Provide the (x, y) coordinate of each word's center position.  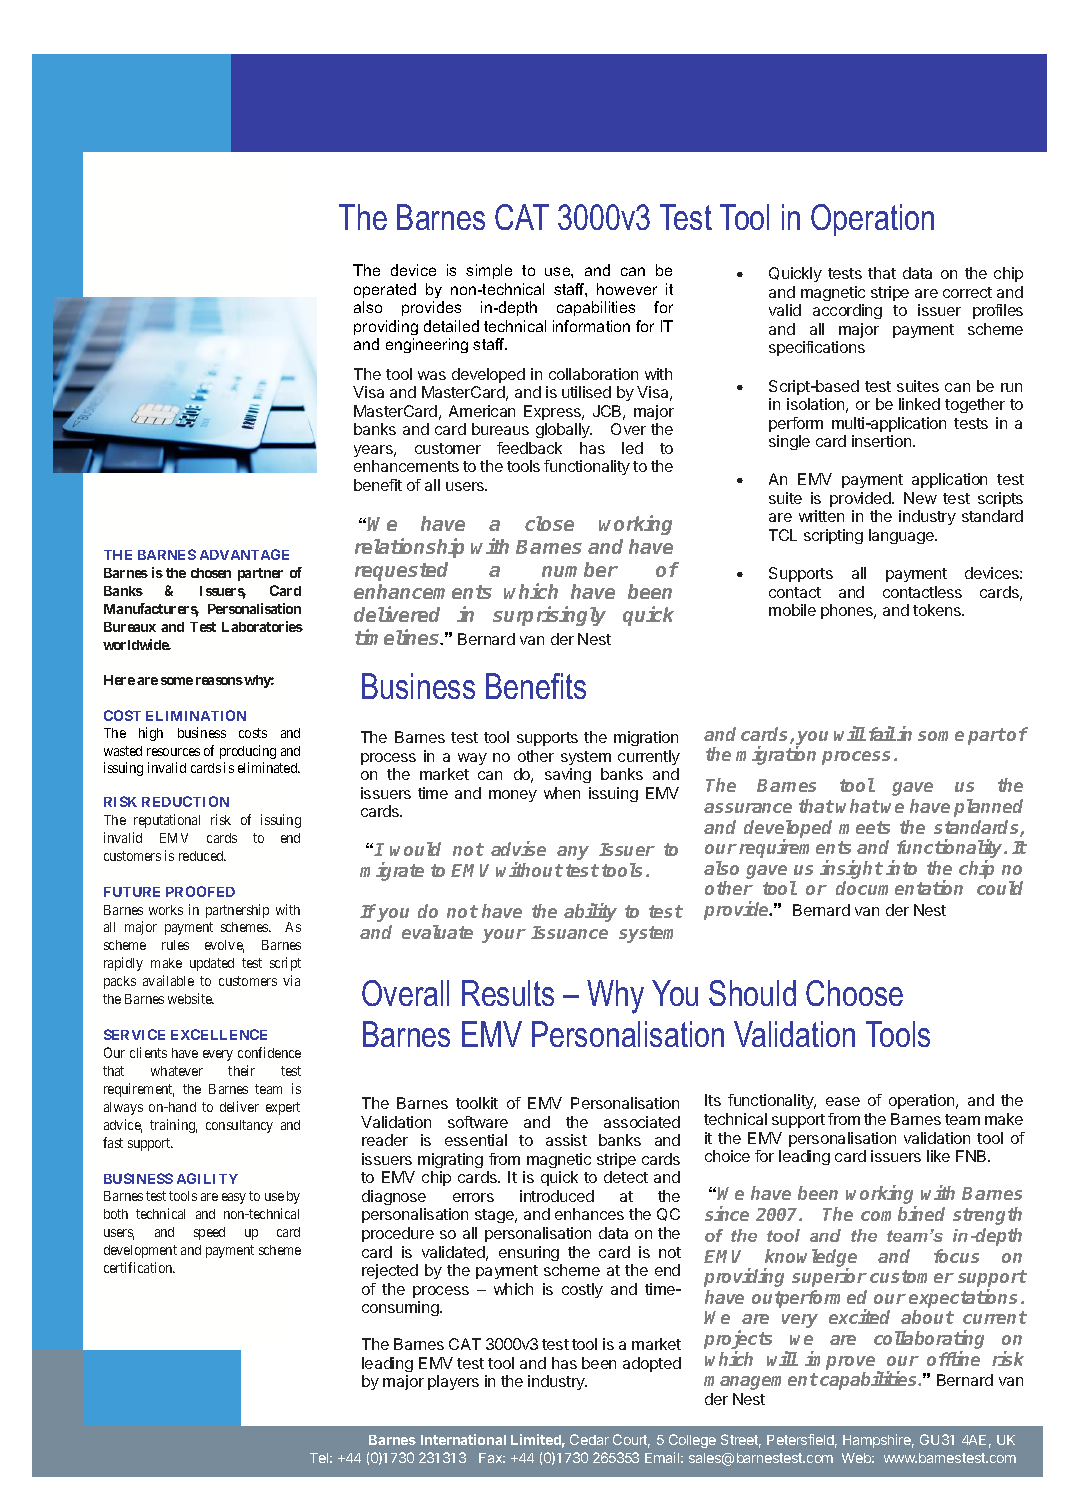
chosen (211, 573)
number (580, 569)
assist (566, 1140)
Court (631, 1441)
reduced (202, 856)
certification (139, 1267)
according (847, 311)
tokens (938, 610)
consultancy (239, 1126)
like (938, 1156)
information (591, 326)
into (901, 867)
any (573, 853)
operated (385, 290)
